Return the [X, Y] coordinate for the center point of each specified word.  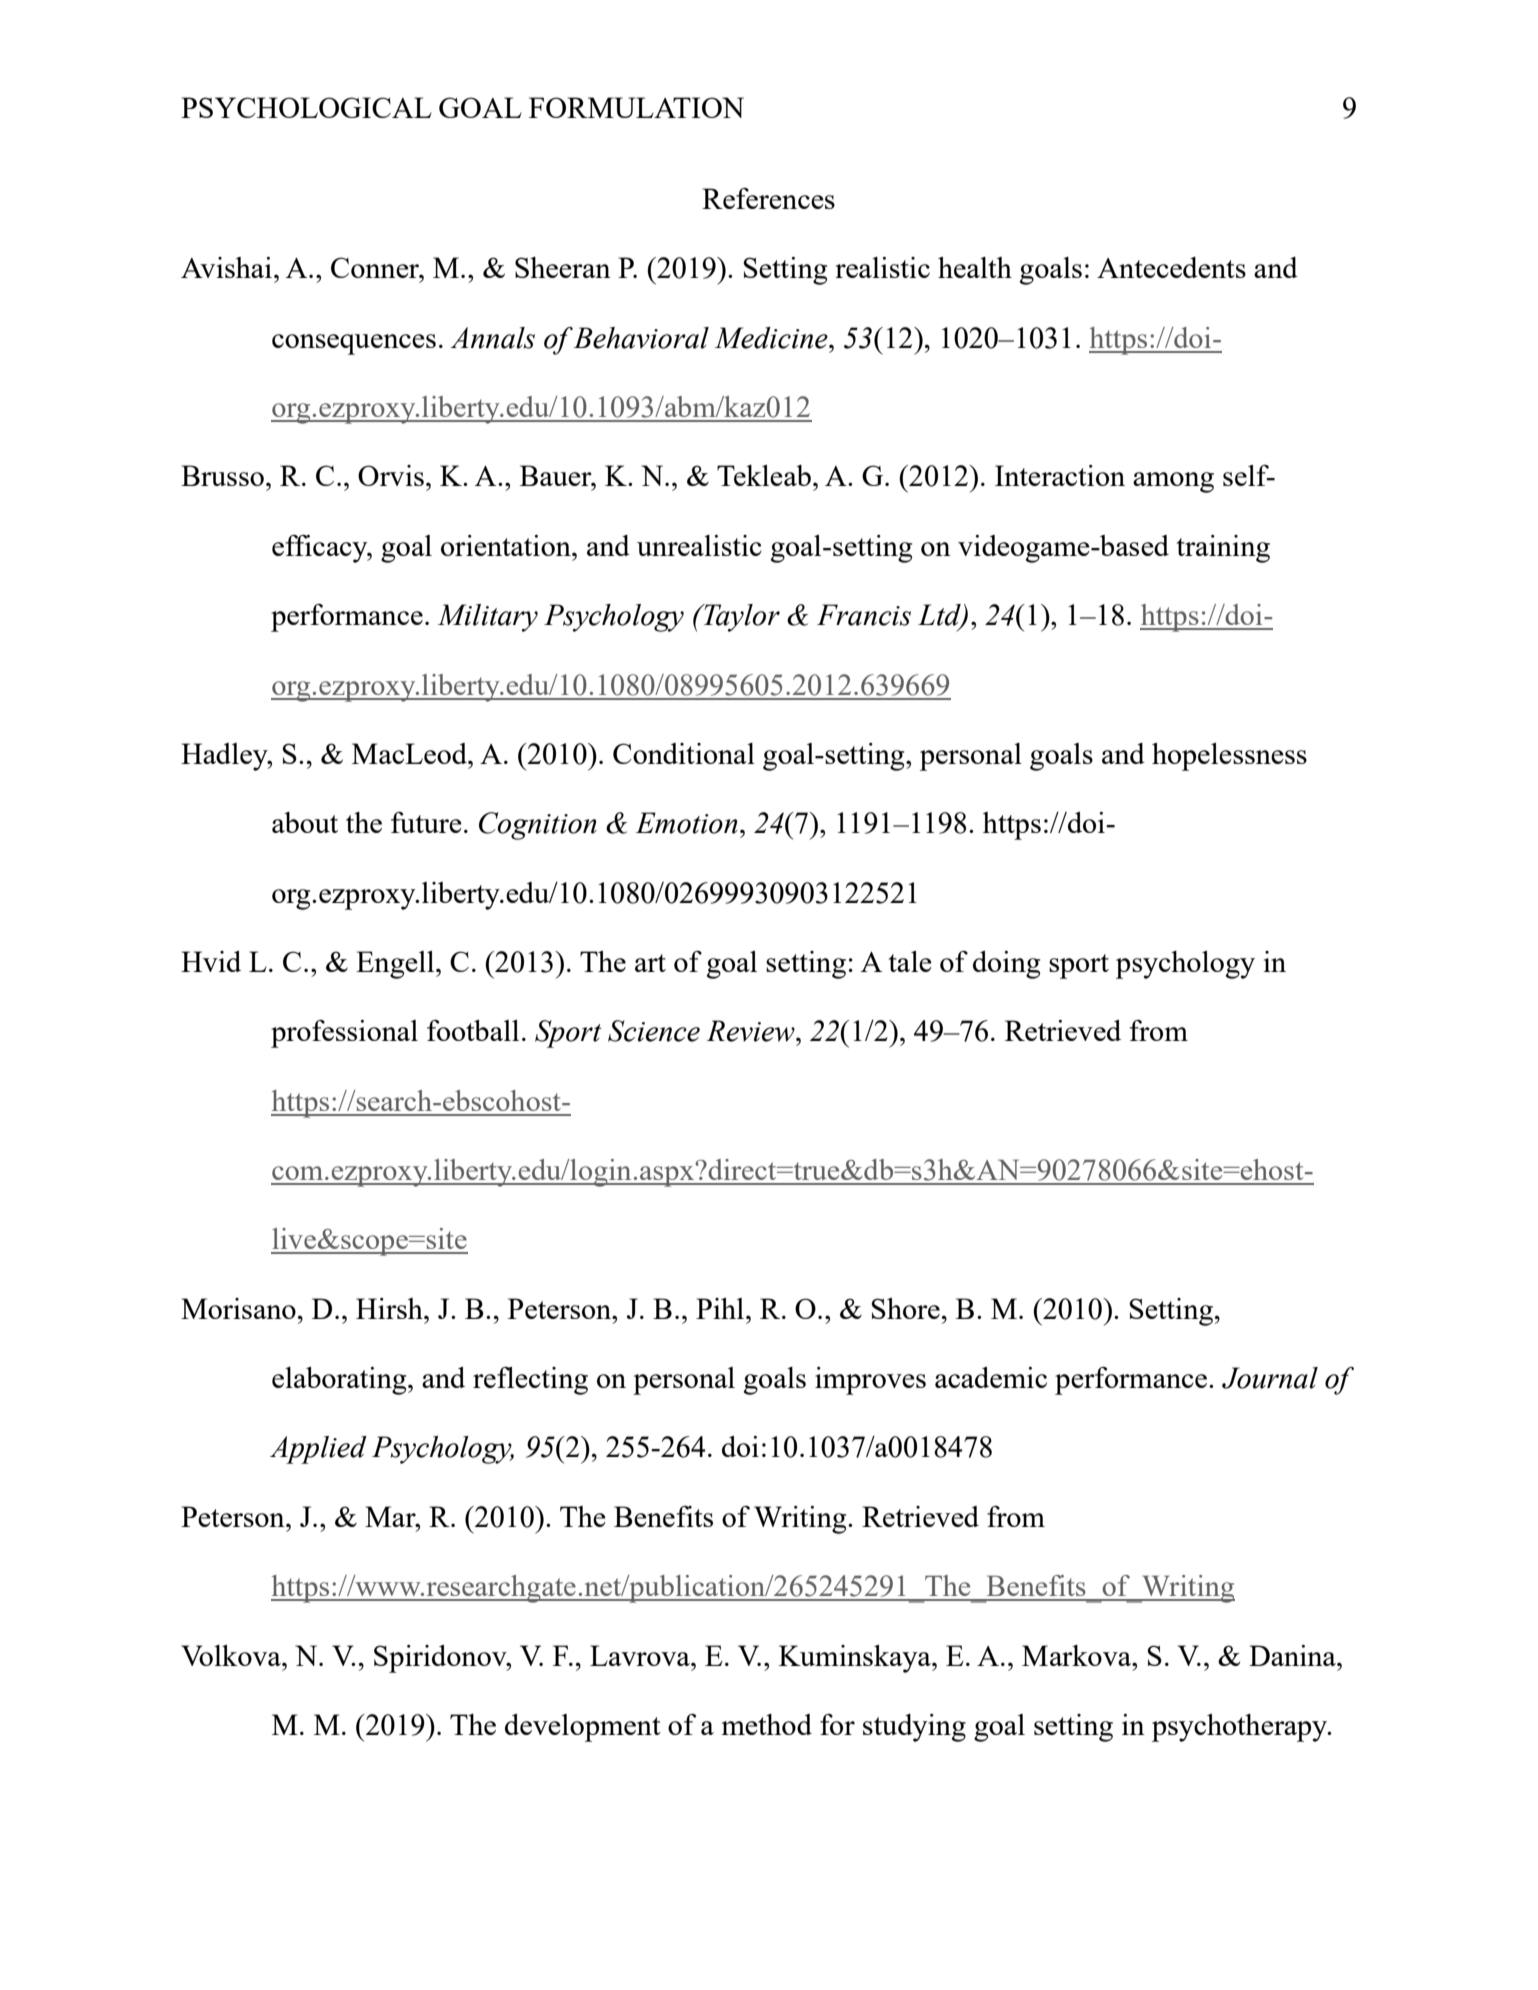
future [426, 822]
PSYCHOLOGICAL [306, 107]
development [583, 1728]
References [768, 198]
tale [910, 961]
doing [1006, 965]
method [767, 1724]
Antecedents [1171, 267]
